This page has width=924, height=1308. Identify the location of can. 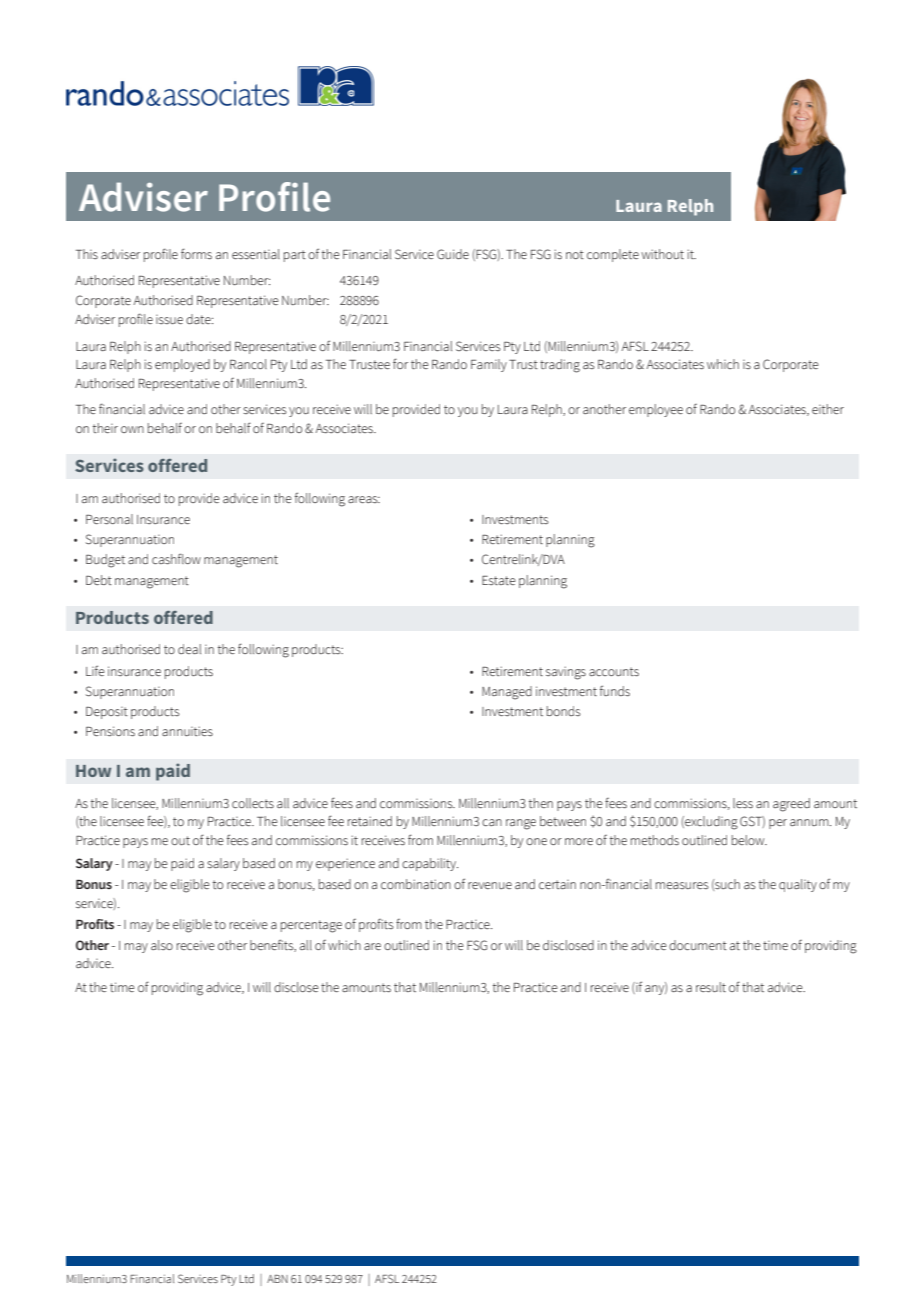
(492, 822).
